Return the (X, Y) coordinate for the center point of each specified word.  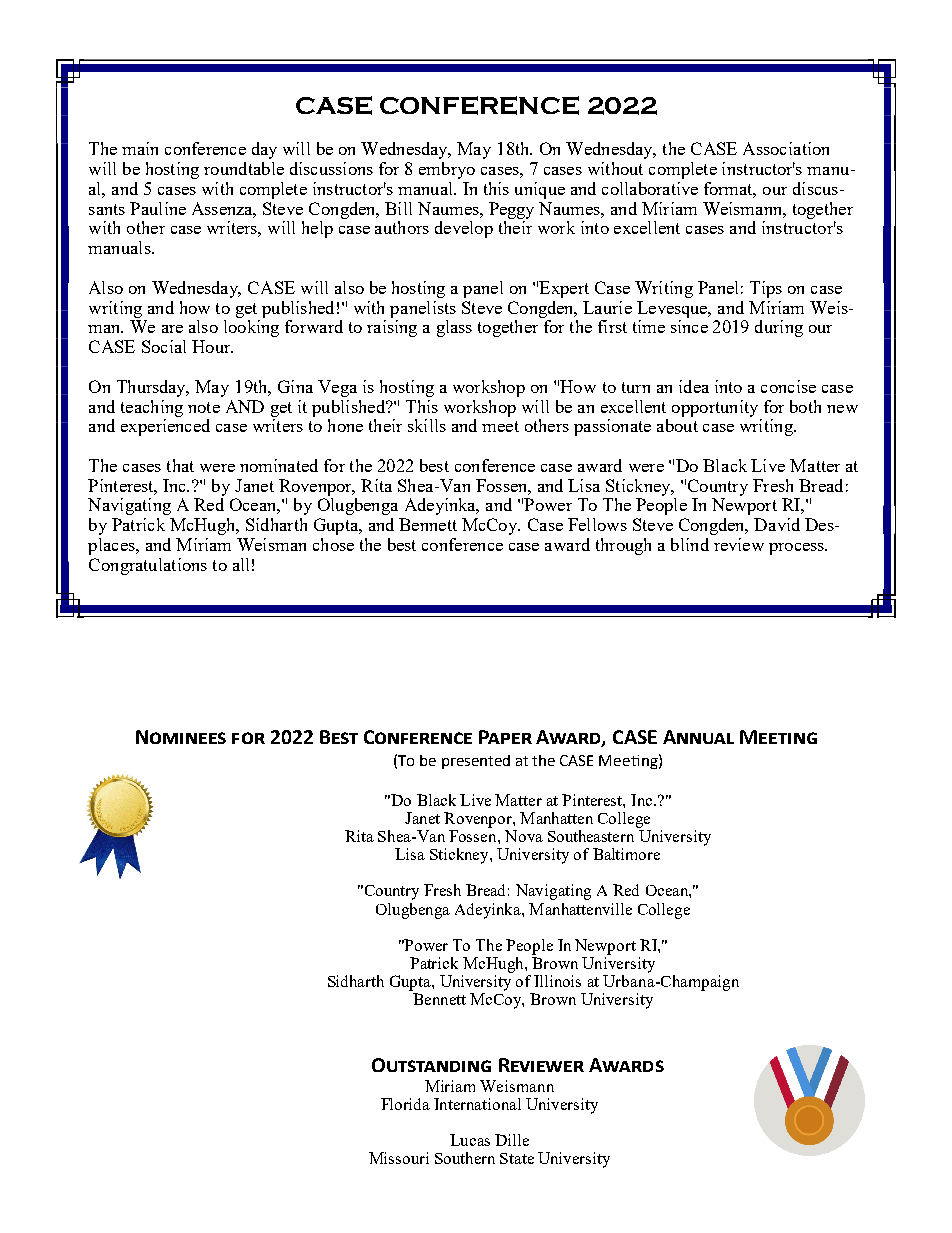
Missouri (399, 1158)
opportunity (715, 408)
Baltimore (626, 854)
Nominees (181, 737)
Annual (698, 737)
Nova (524, 836)
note (204, 407)
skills (427, 425)
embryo (447, 170)
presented (476, 762)
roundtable (244, 168)
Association (786, 148)
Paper (505, 737)
